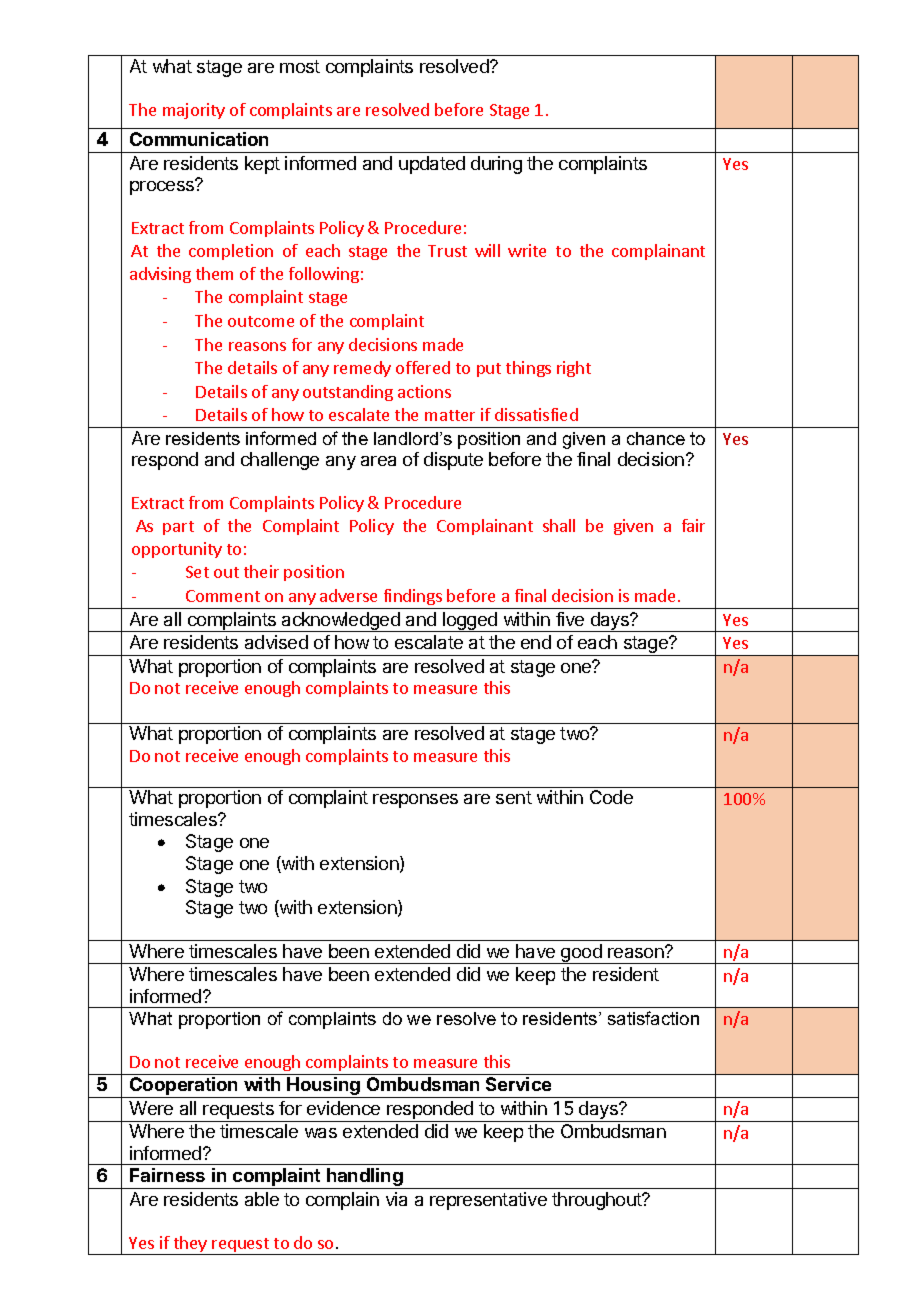  I want to click on Code, so click(611, 797).
